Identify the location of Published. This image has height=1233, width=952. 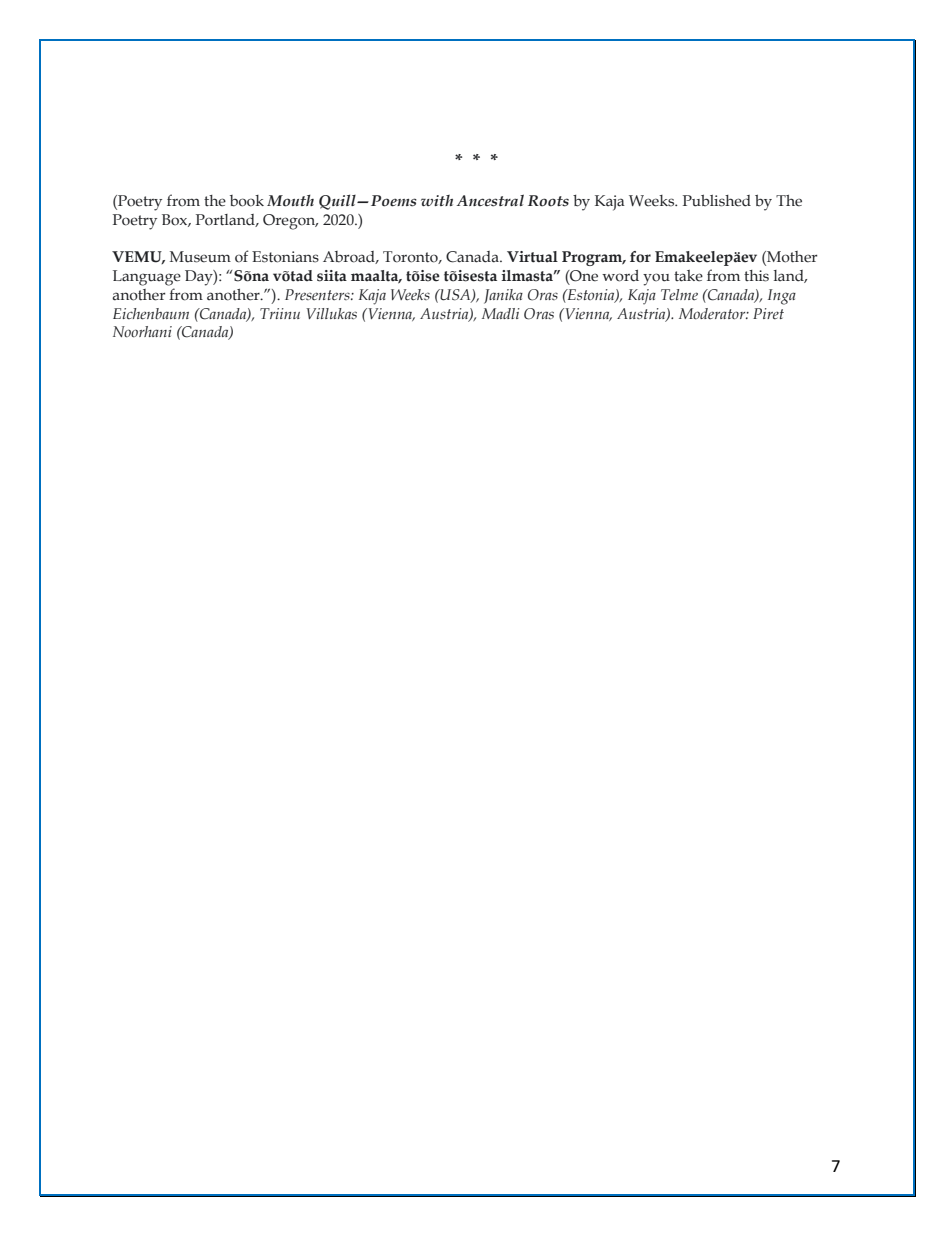
(717, 200).
